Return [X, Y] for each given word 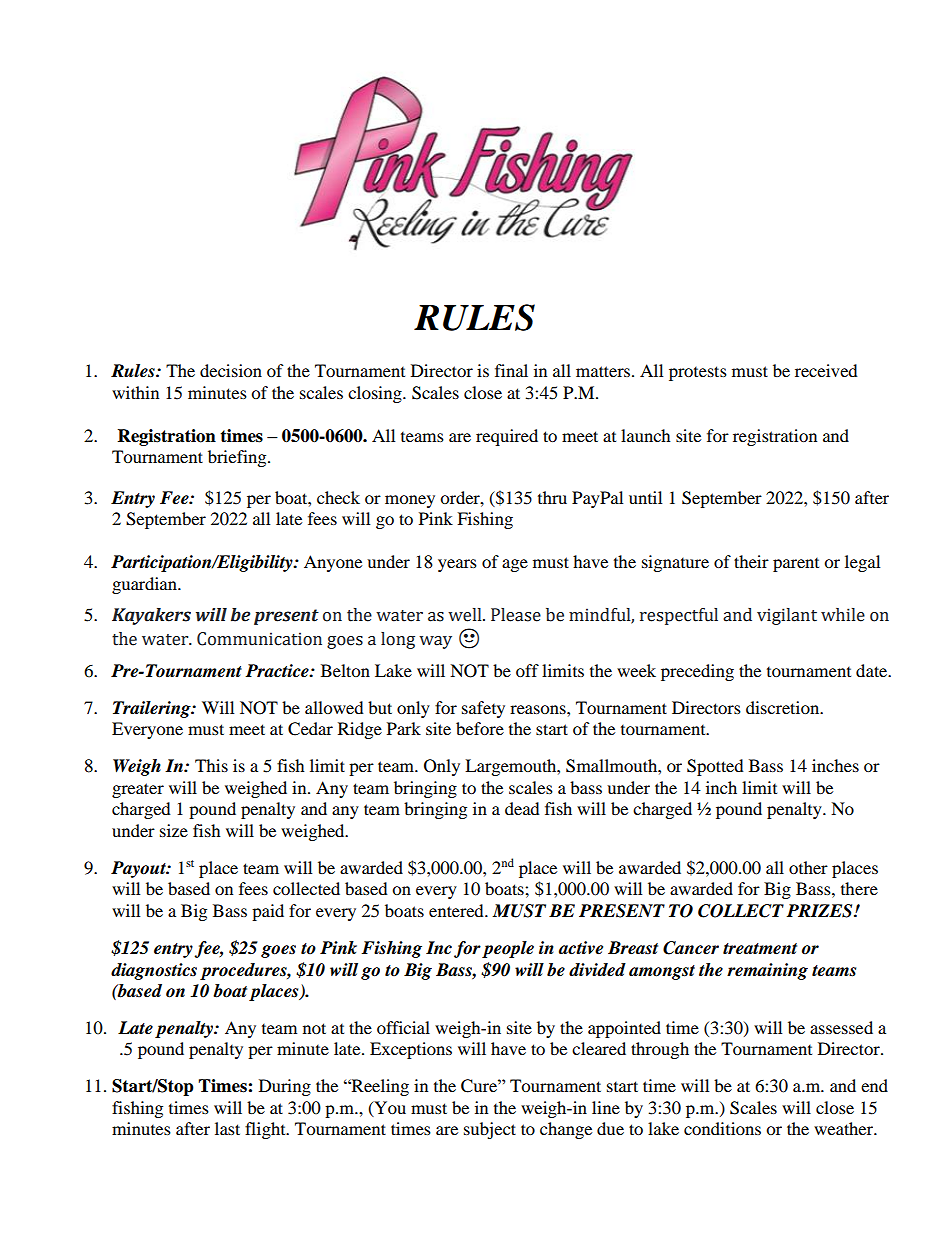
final [511, 370]
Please [516, 615]
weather [845, 1128]
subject [490, 1130]
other [808, 867]
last [227, 1128]
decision [231, 370]
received [826, 370]
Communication [259, 639]
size [174, 830]
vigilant [787, 616]
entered [457, 910]
